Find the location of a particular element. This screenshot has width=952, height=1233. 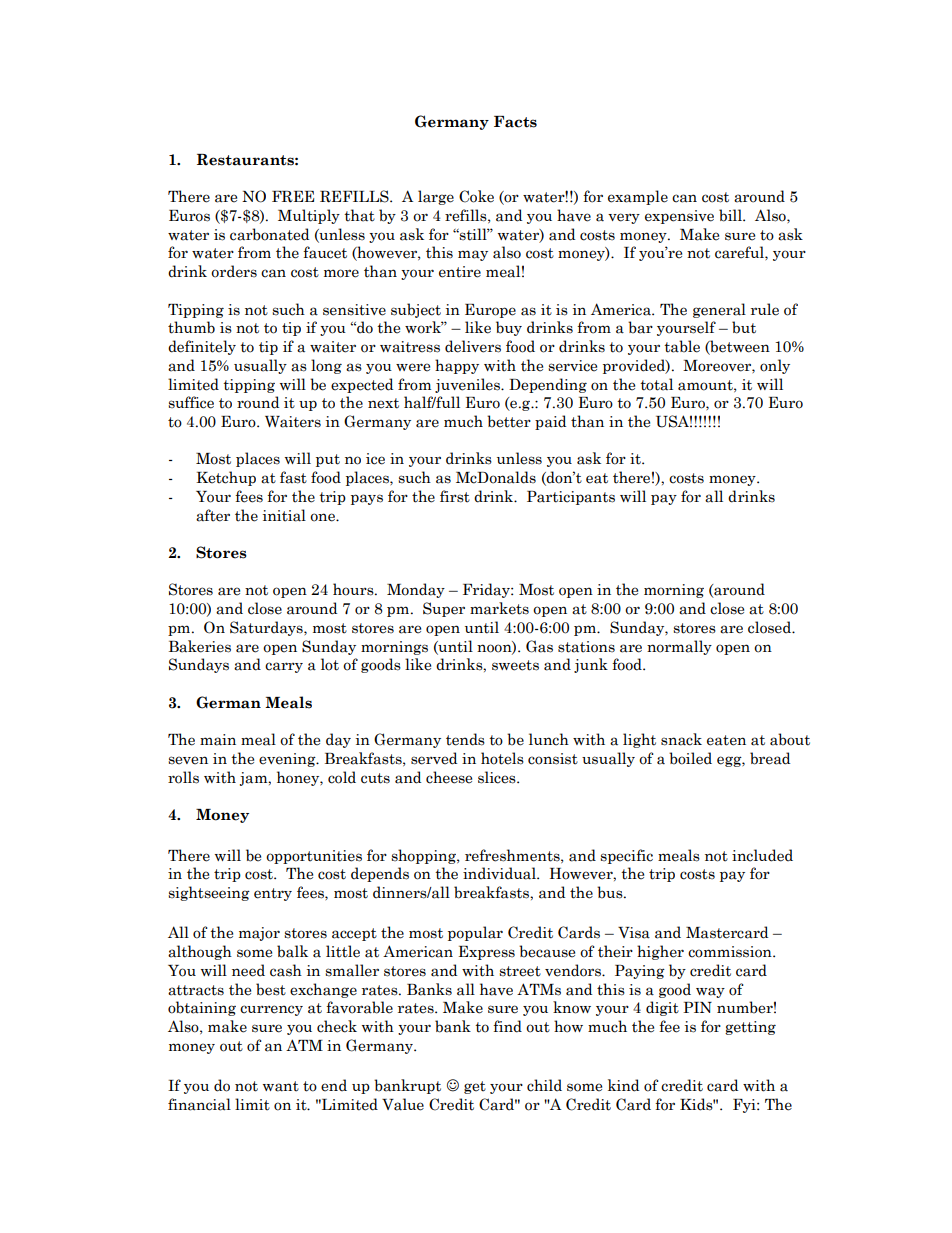

better is located at coordinates (509, 421).
